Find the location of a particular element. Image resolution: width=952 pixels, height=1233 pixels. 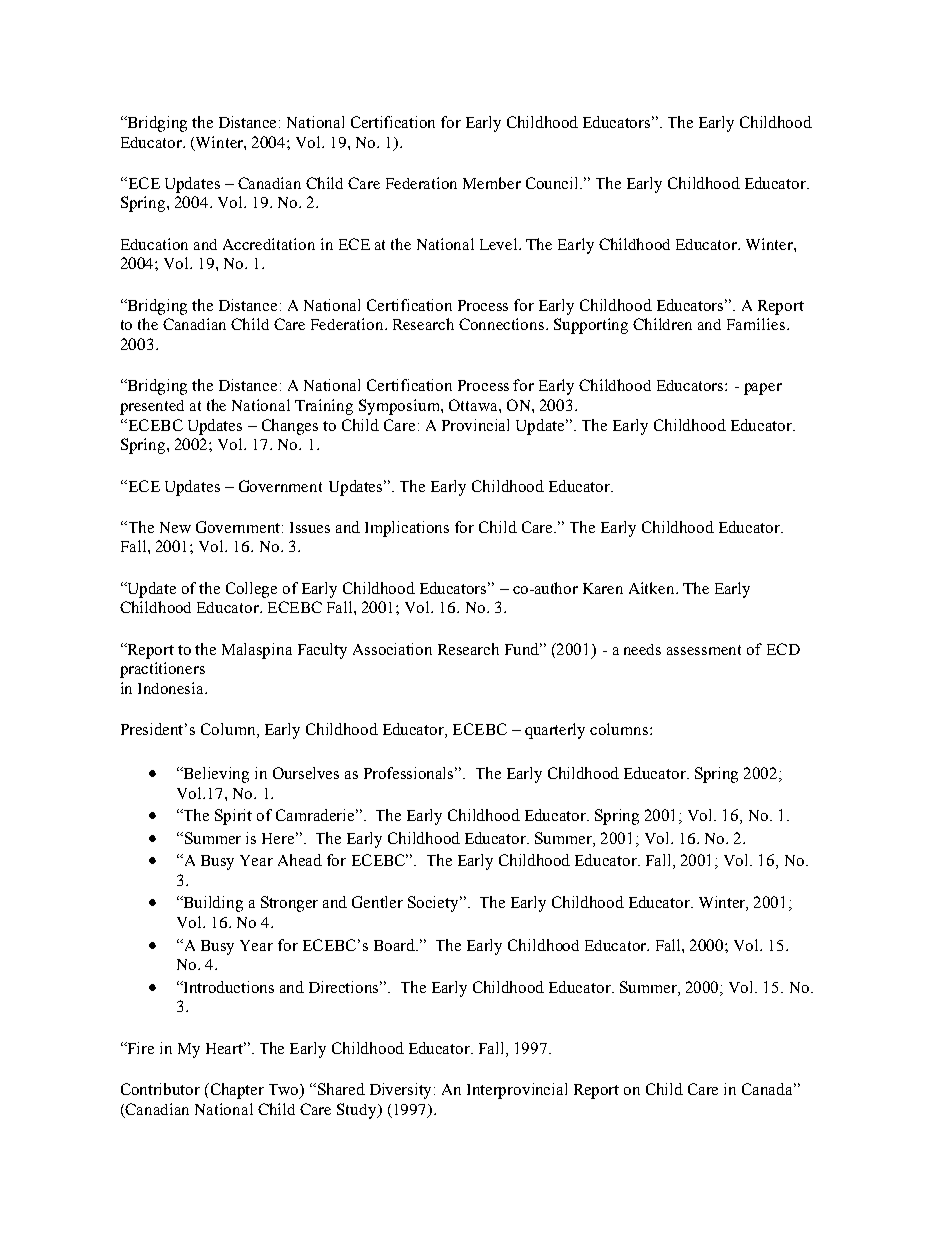

Member is located at coordinates (492, 183).
